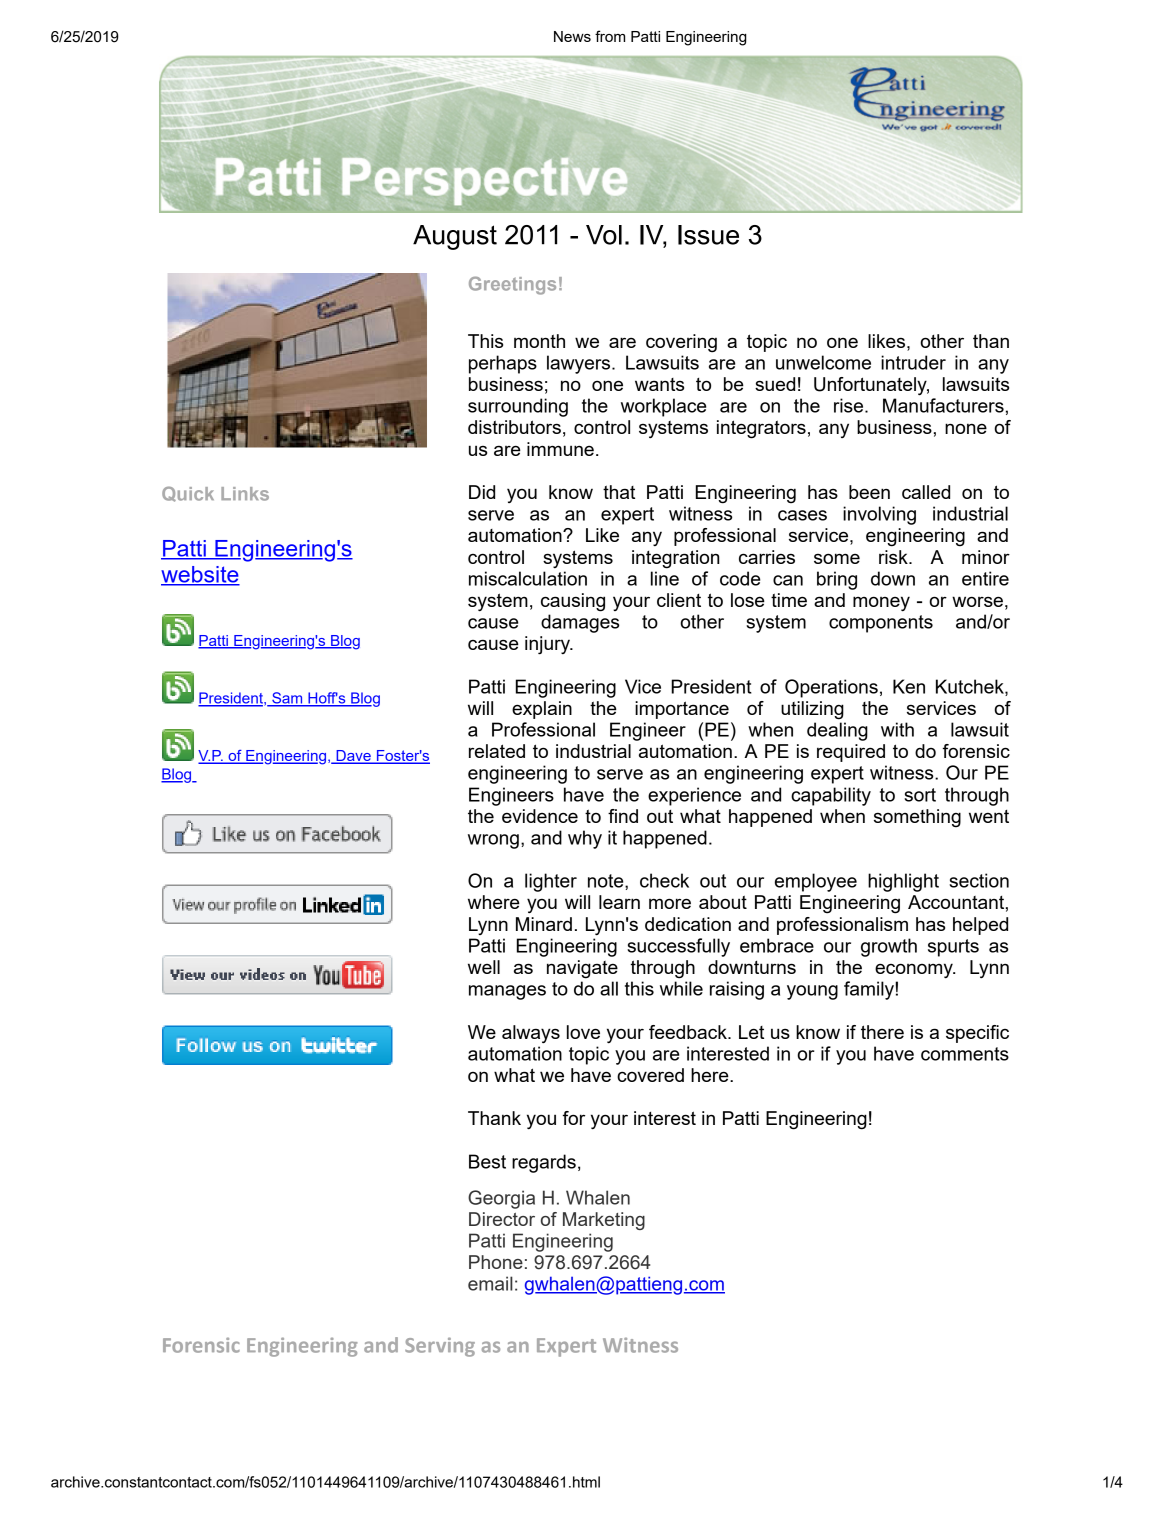 This screenshot has width=1174, height=1520. What do you see at coordinates (455, 237) in the screenshot?
I see `August` at bounding box center [455, 237].
